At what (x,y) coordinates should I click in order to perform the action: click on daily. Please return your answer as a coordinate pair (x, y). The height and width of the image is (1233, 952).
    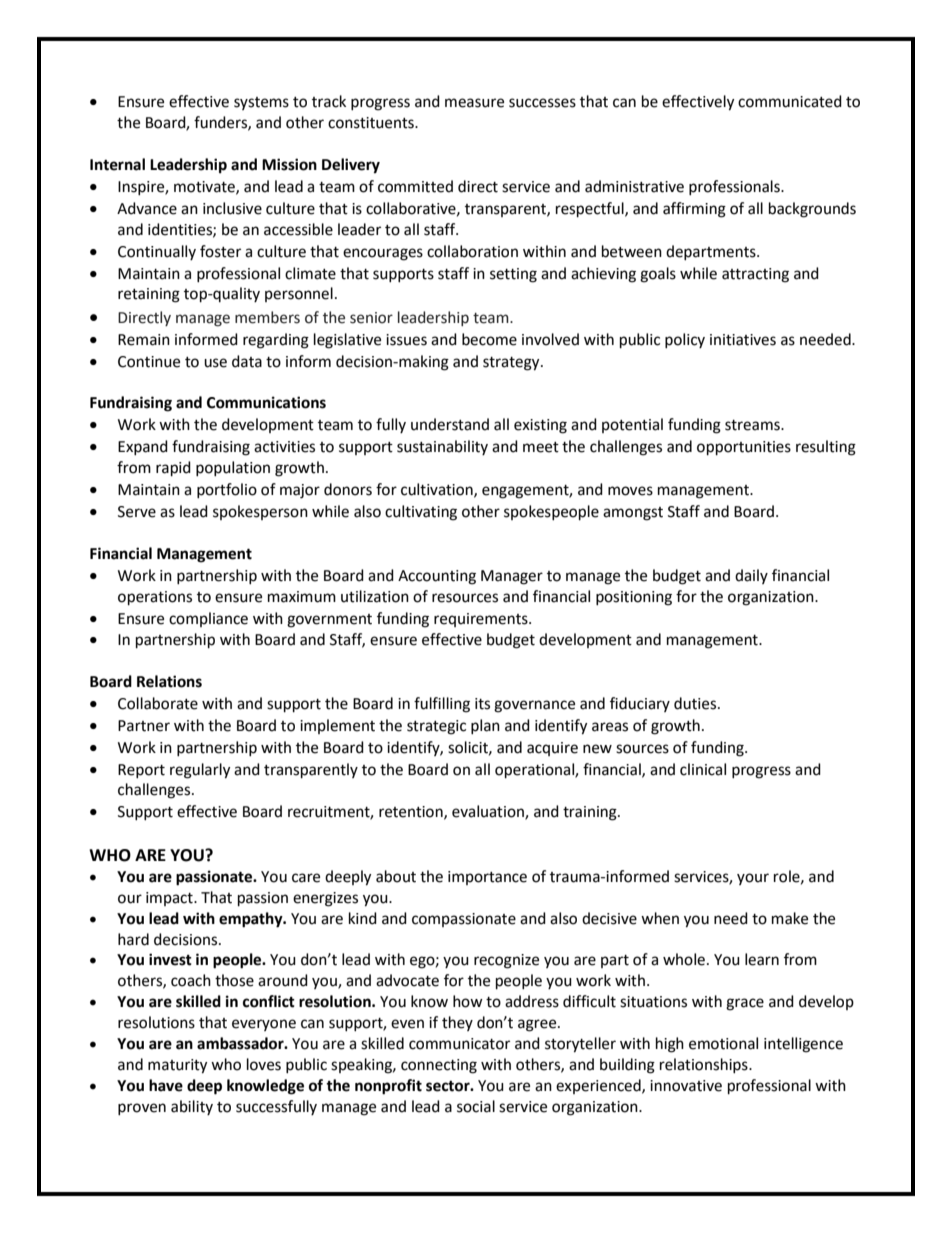
    Looking at the image, I should click on (751, 576).
